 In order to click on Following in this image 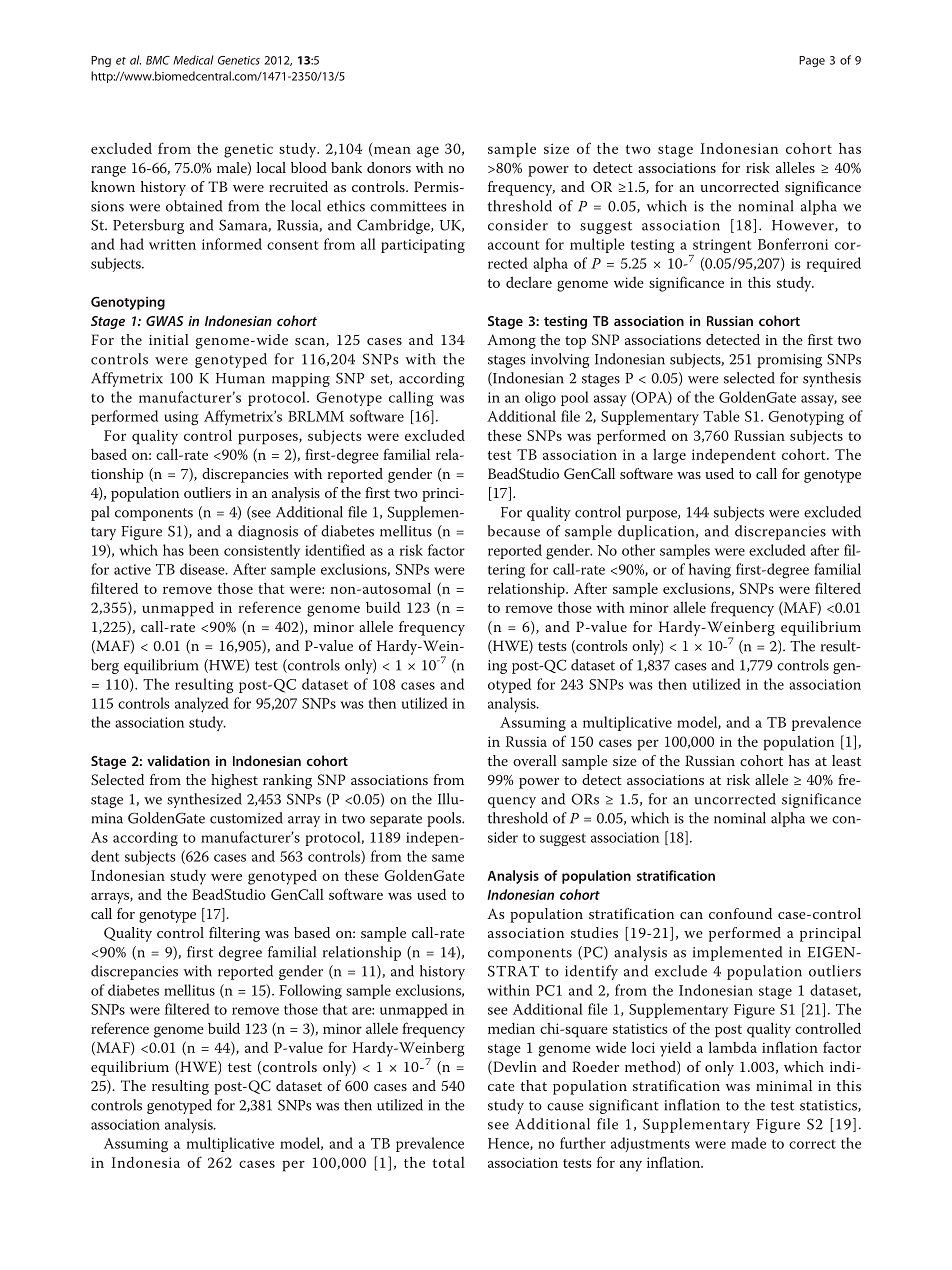, I will do `click(310, 991)`.
